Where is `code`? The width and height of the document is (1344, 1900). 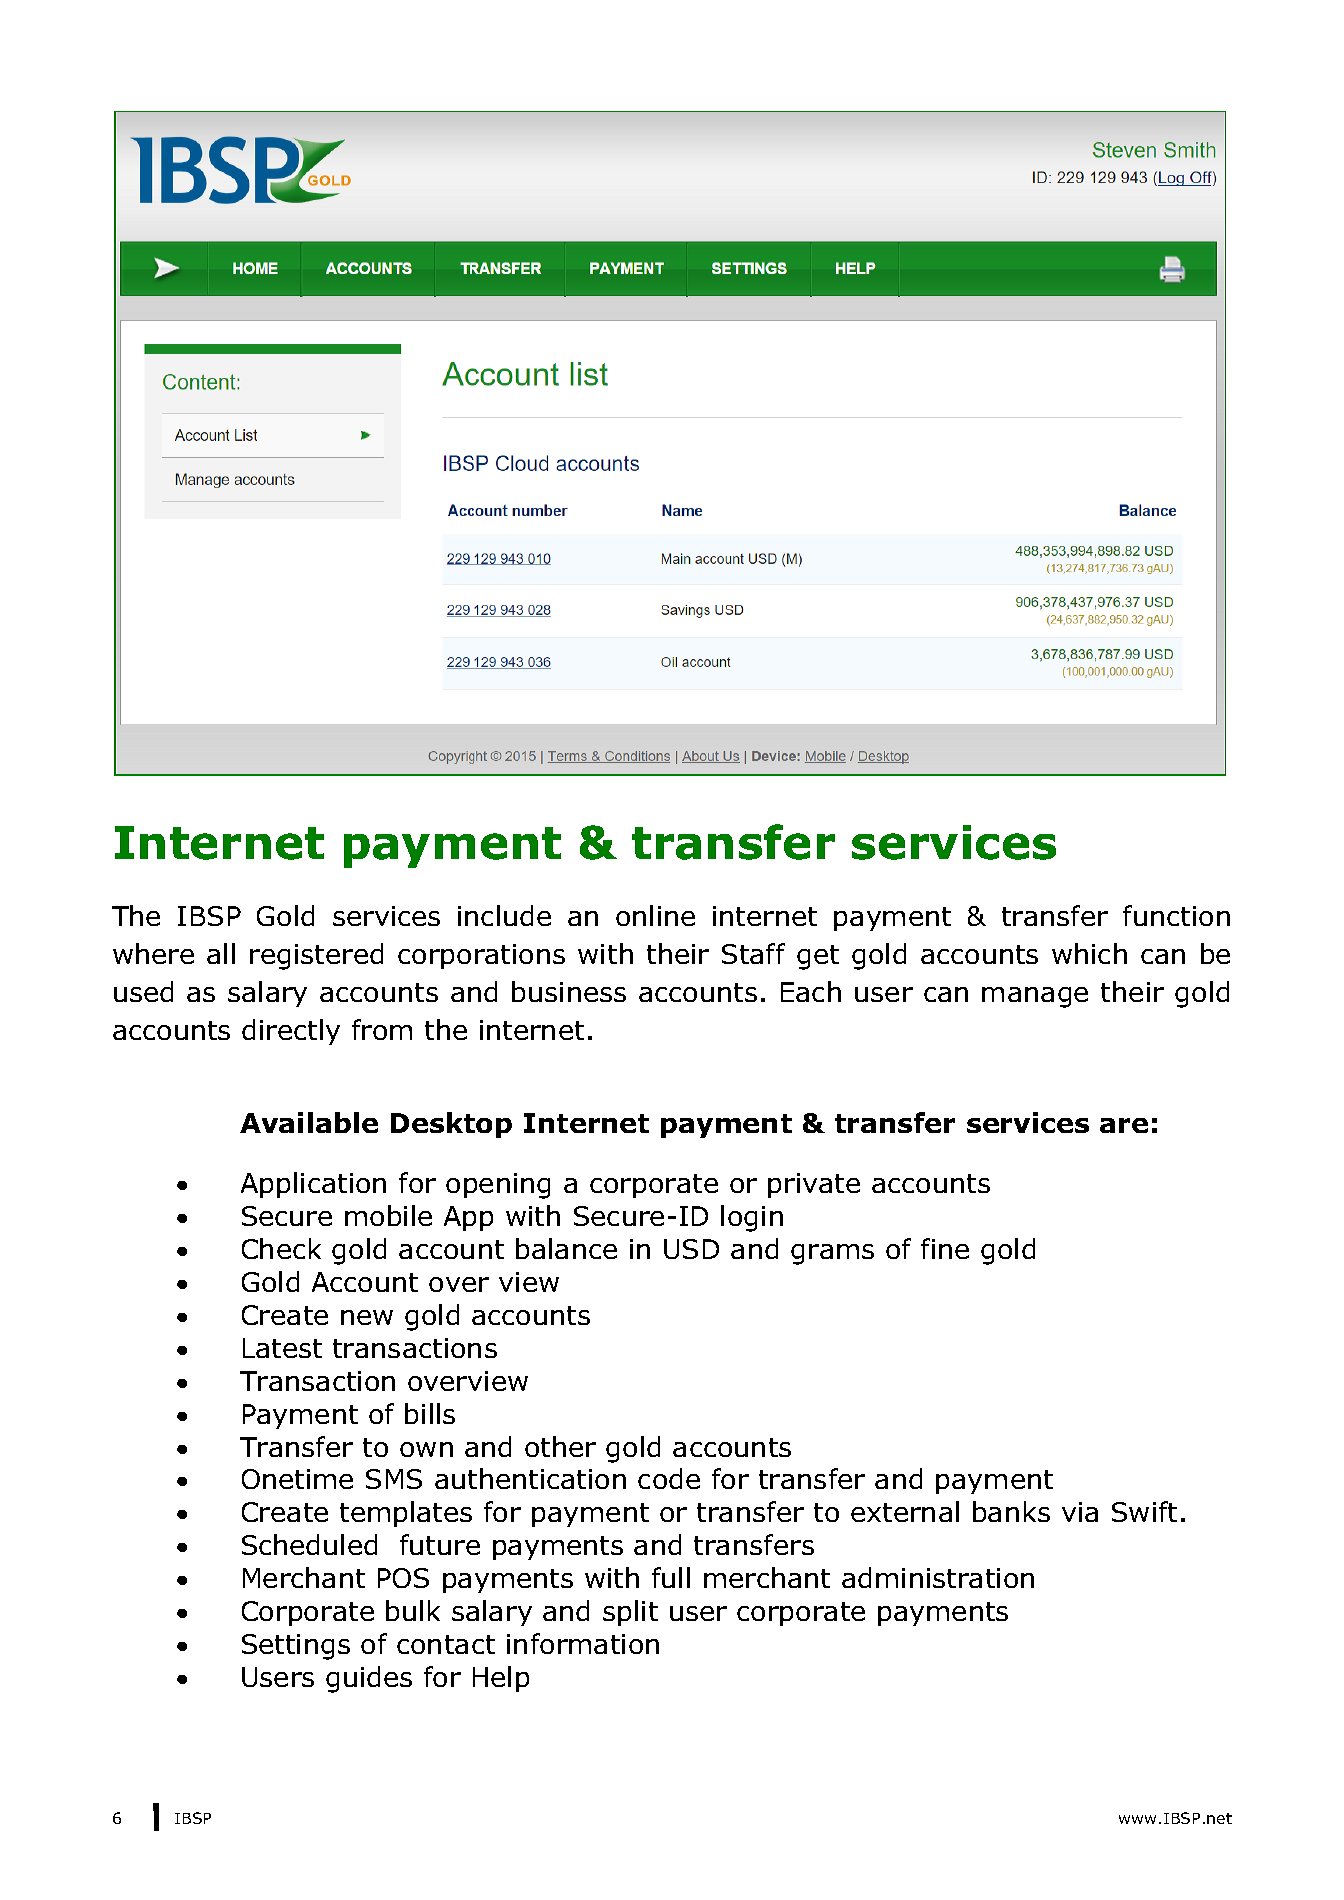
code is located at coordinates (669, 1478).
